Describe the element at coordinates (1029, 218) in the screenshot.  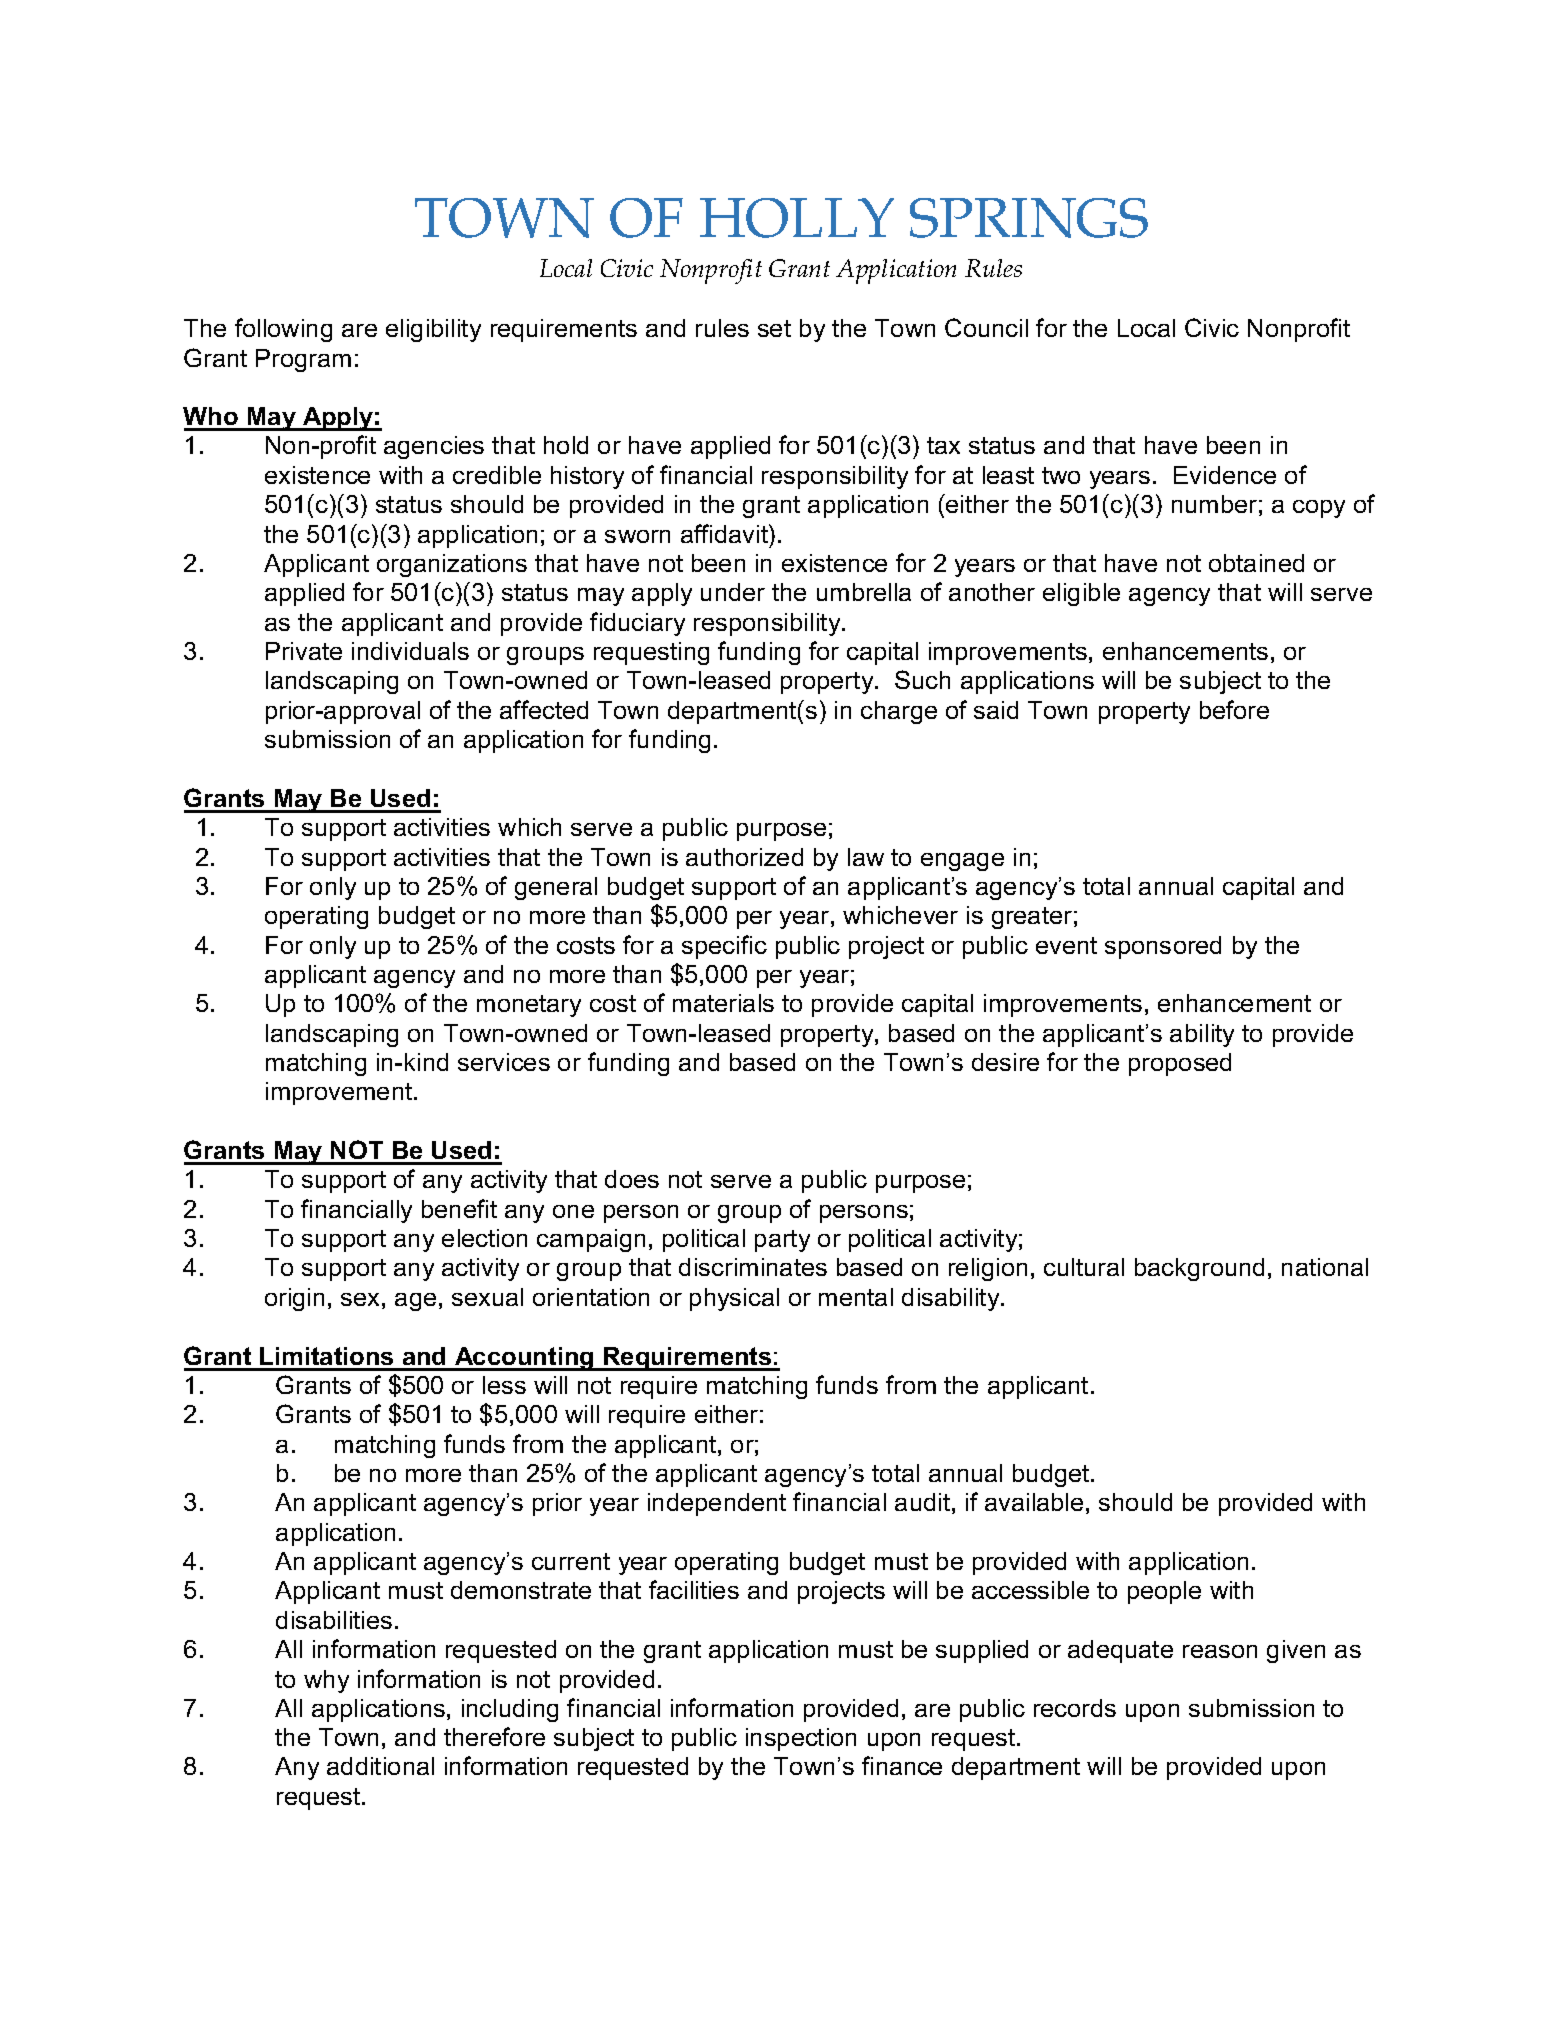
I see `SPRINGS` at that location.
